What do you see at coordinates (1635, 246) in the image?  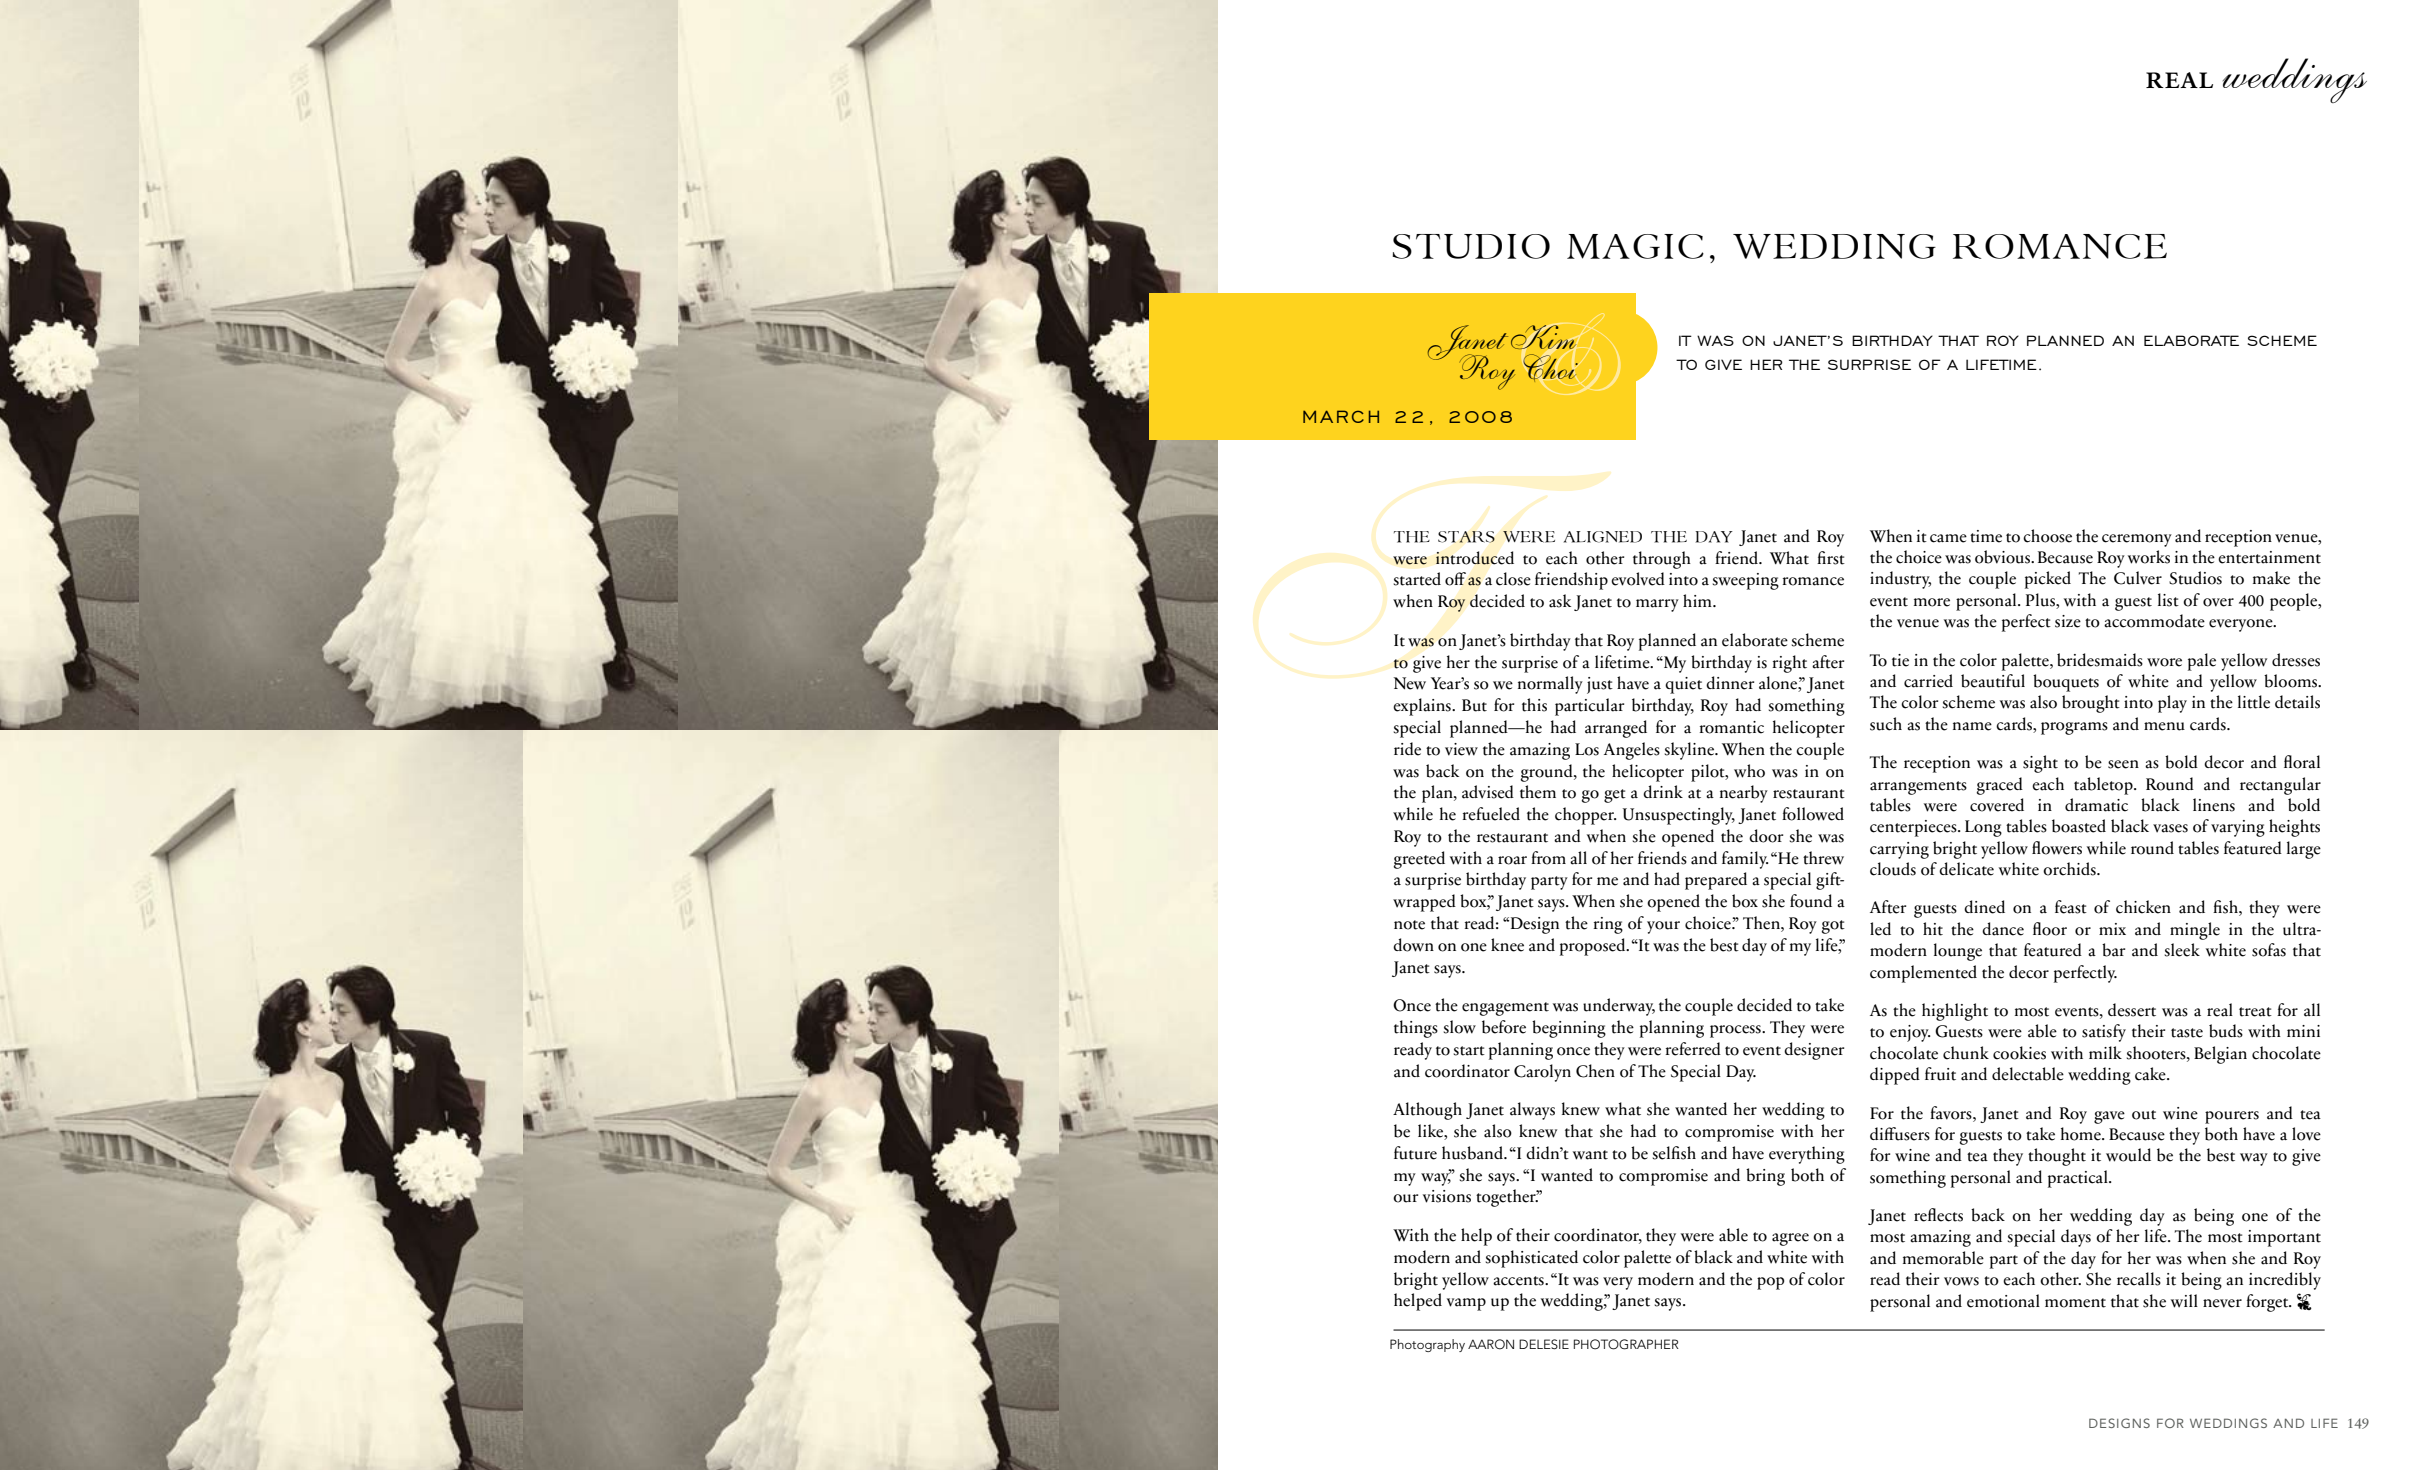 I see `magic` at bounding box center [1635, 246].
